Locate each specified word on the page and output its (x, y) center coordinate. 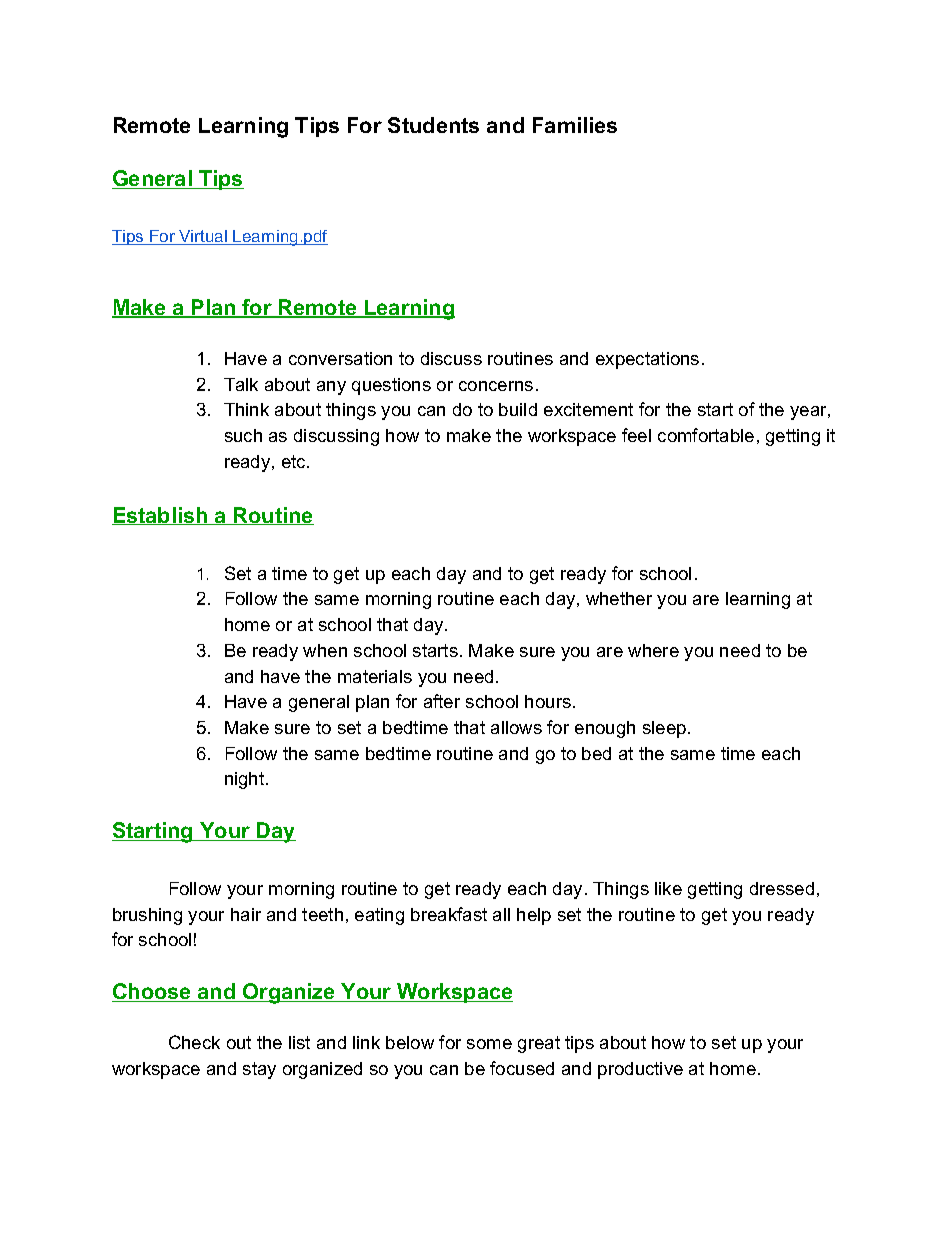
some (489, 1044)
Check (194, 1042)
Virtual (203, 237)
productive (640, 1070)
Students (433, 125)
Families (575, 125)
